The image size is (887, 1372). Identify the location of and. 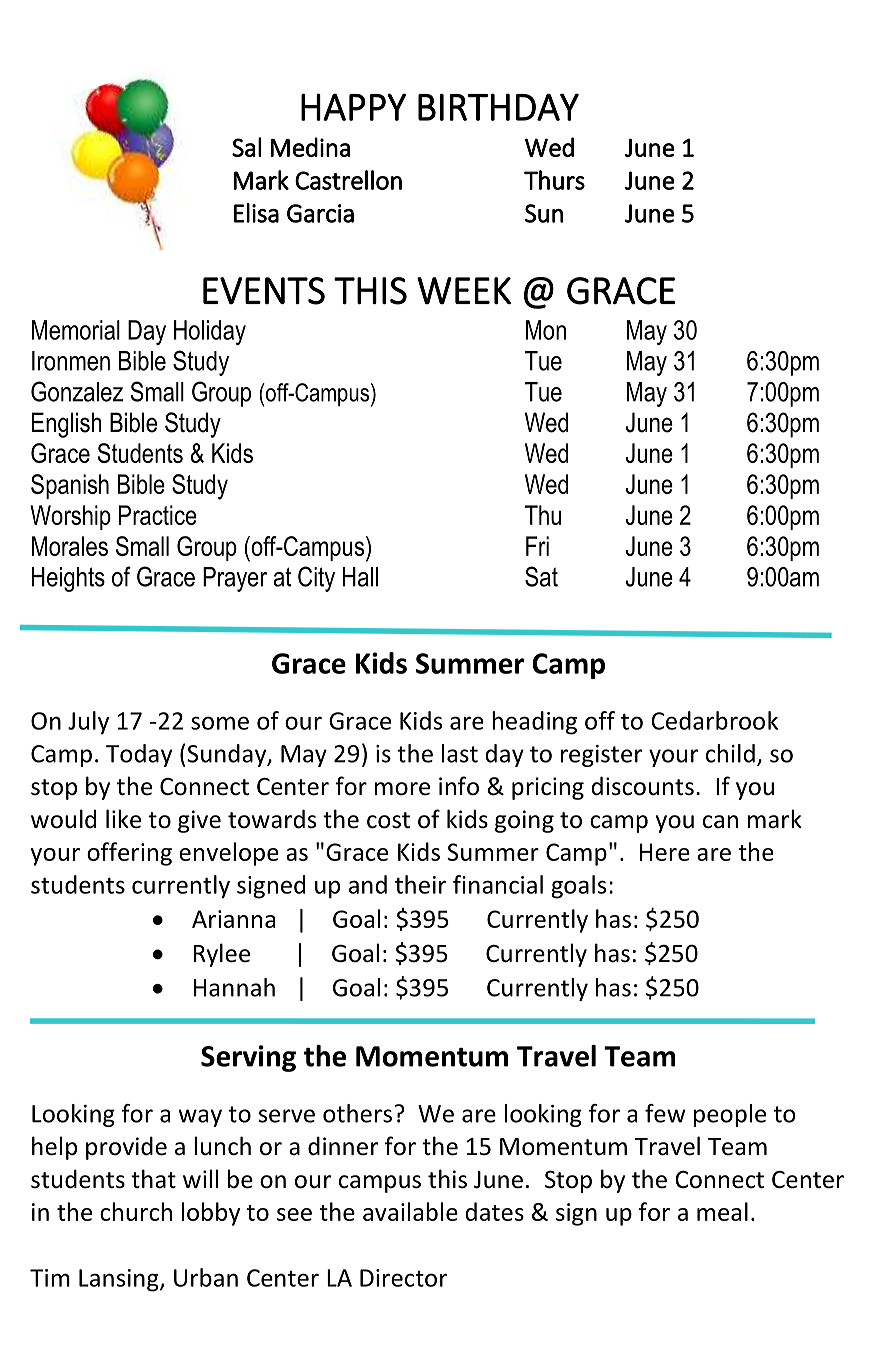
(368, 884).
